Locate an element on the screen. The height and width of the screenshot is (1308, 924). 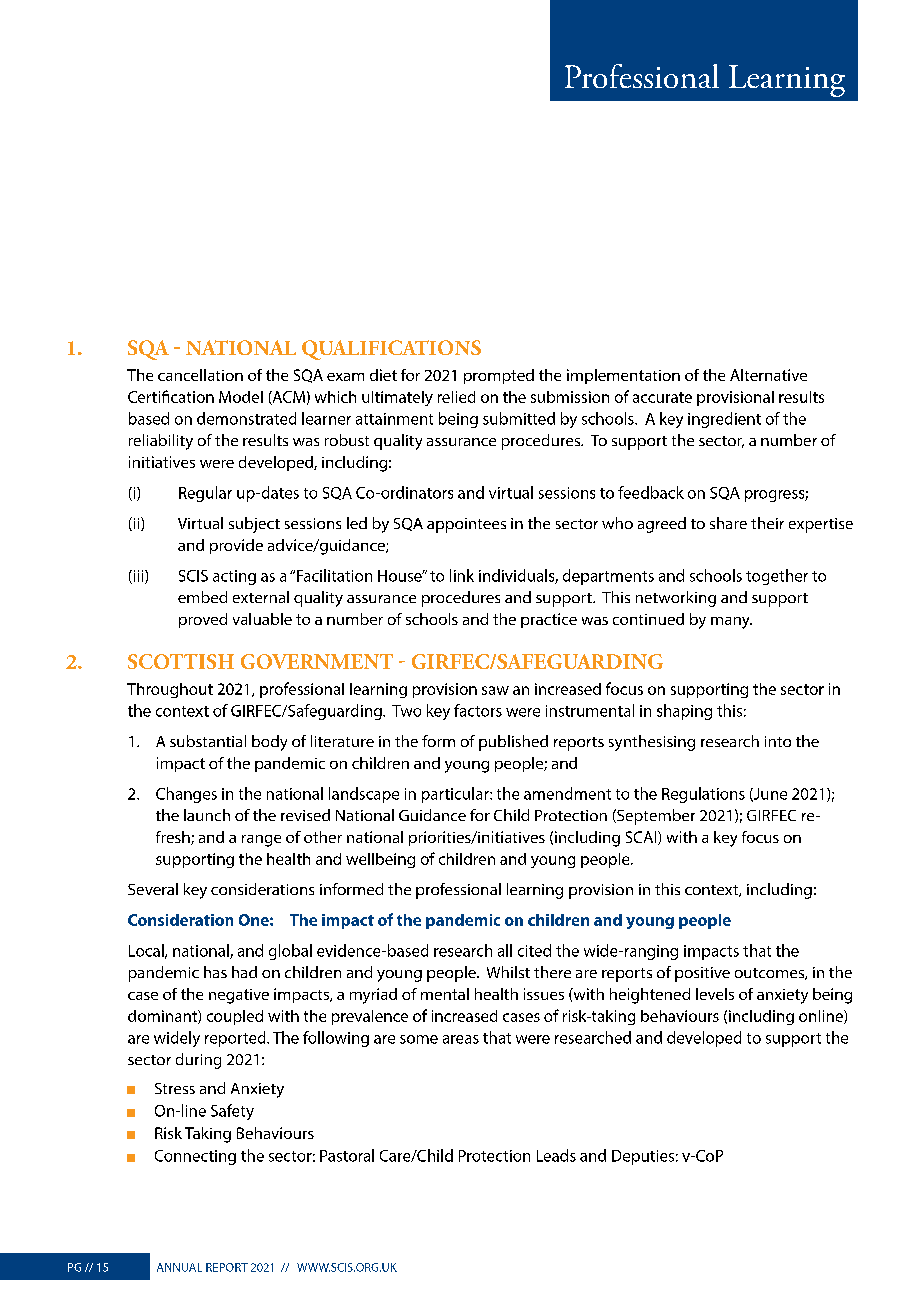
positive is located at coordinates (702, 974).
